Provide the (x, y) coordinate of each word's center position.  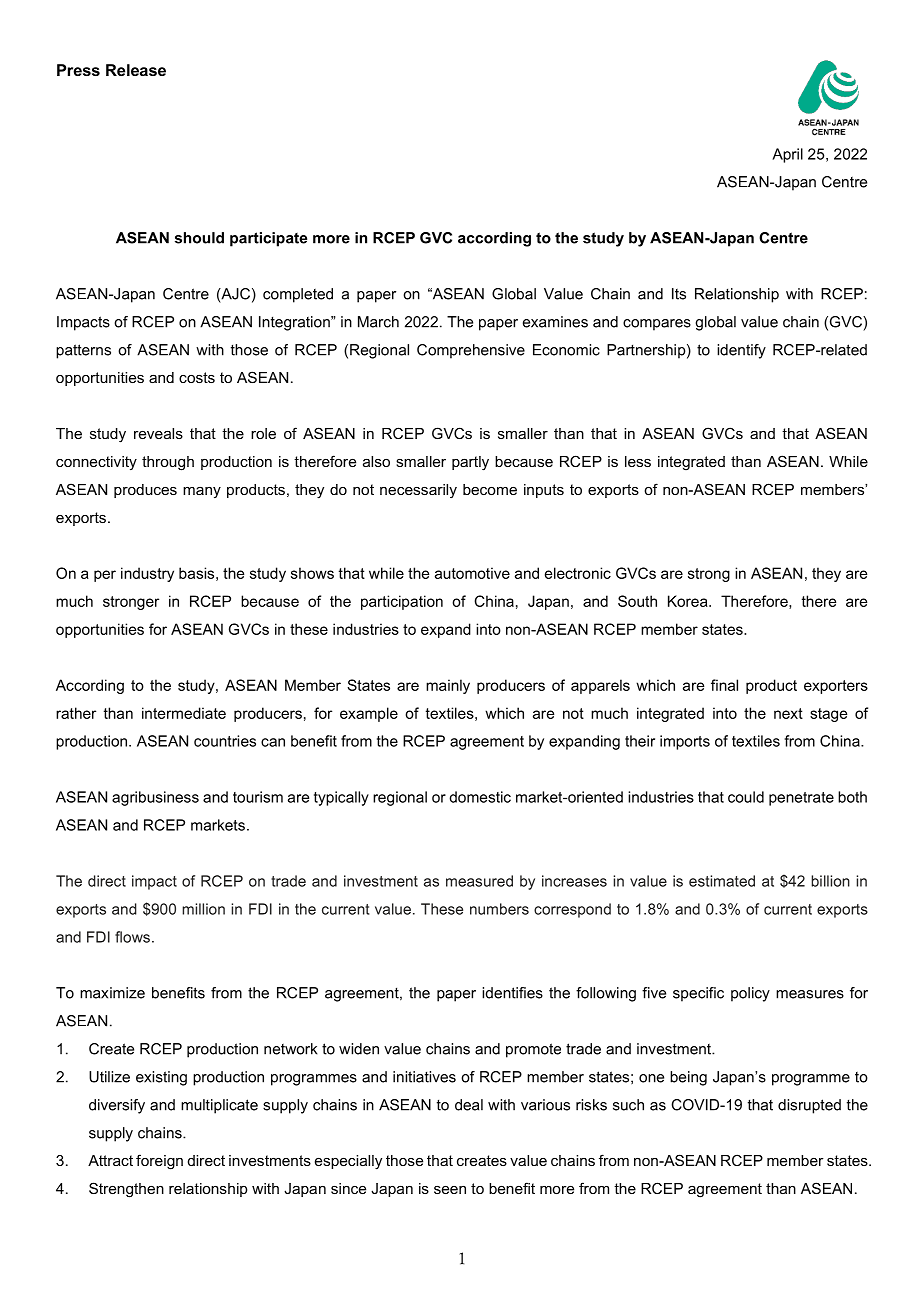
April (787, 155)
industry (147, 574)
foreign (159, 1162)
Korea (689, 601)
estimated (722, 881)
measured (479, 881)
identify (741, 351)
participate (268, 239)
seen (450, 1190)
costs (197, 377)
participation (402, 602)
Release (136, 70)
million (203, 909)
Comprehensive (471, 351)
